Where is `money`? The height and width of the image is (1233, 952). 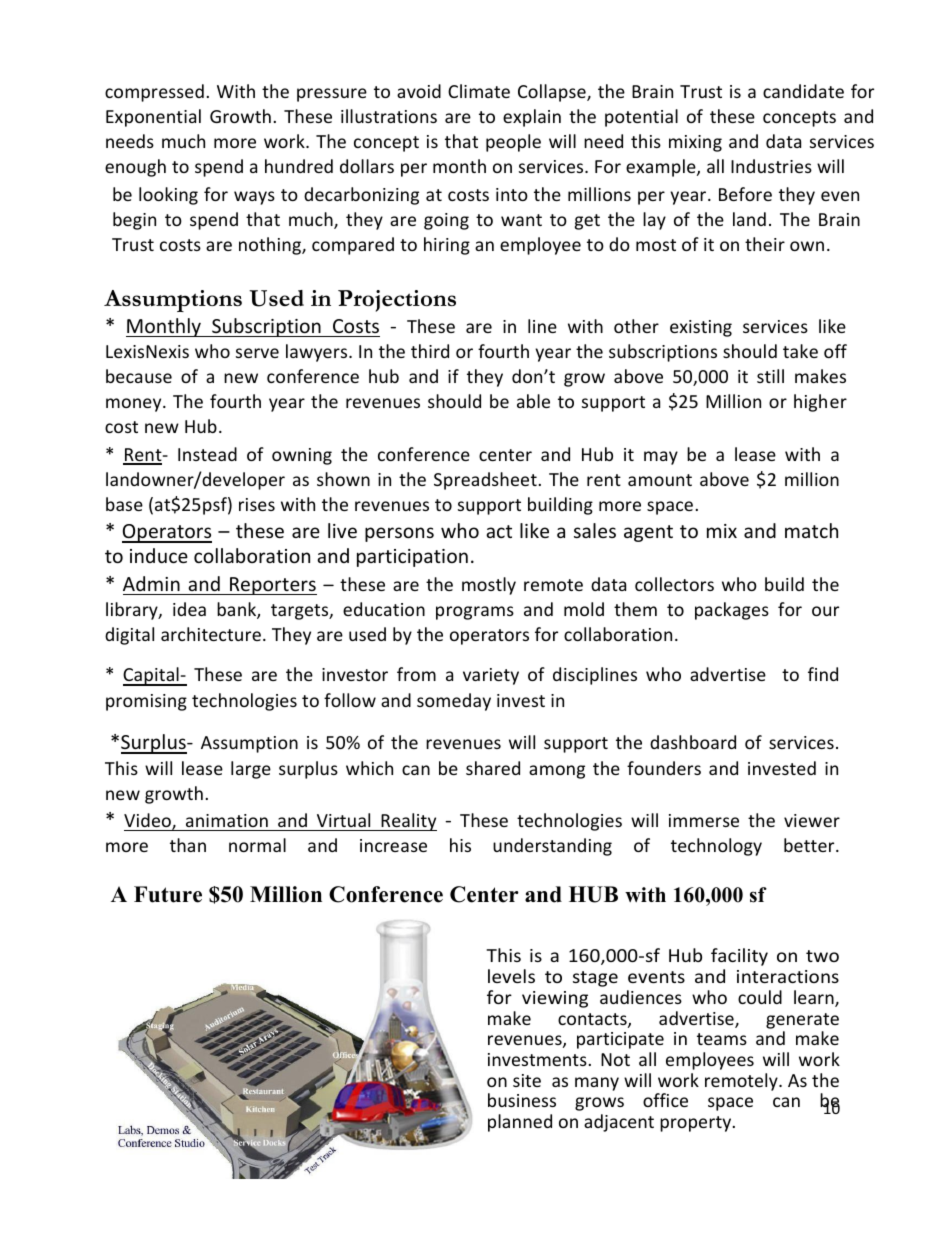
money is located at coordinates (135, 405).
